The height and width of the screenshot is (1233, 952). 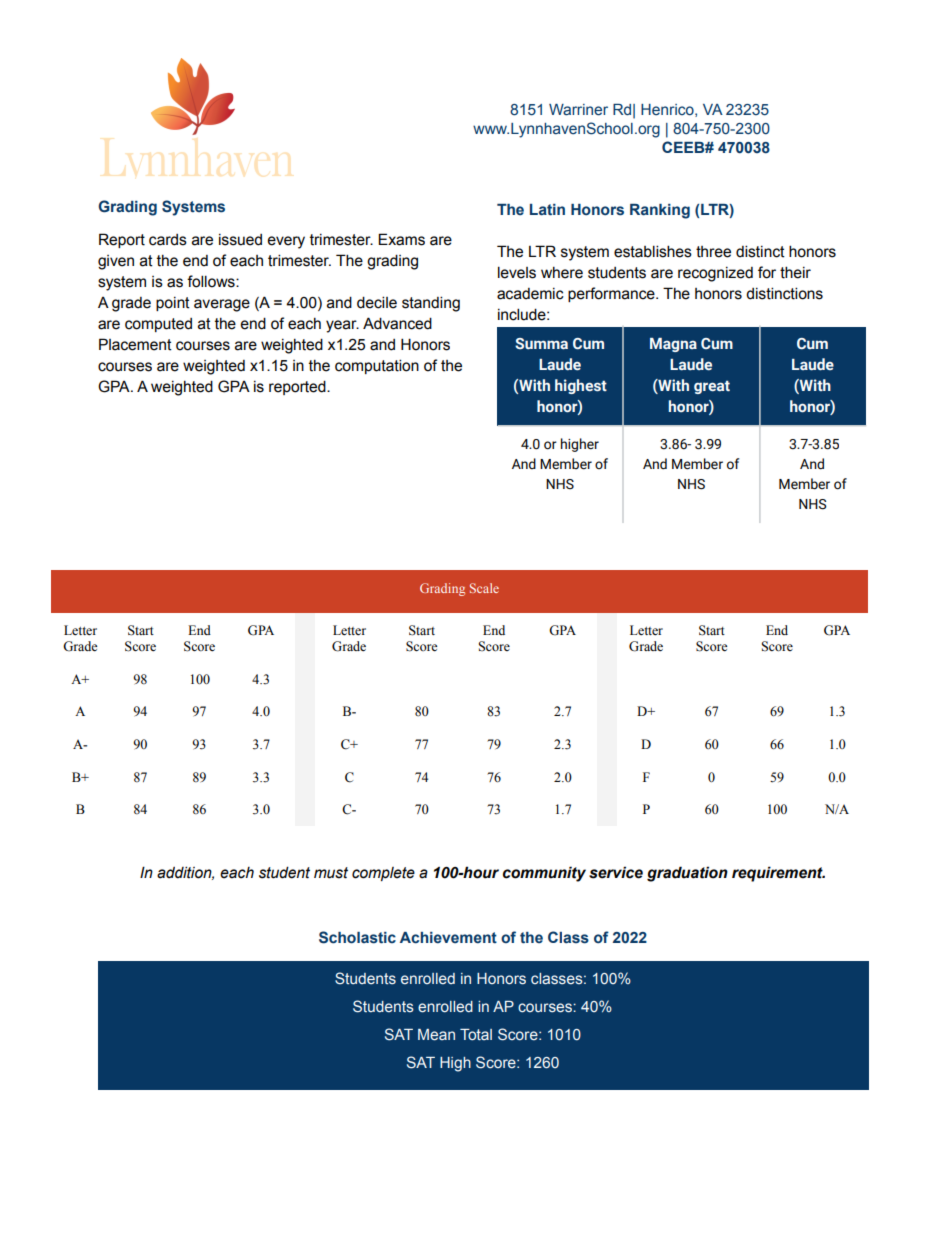 What do you see at coordinates (168, 240) in the screenshot?
I see `cards` at bounding box center [168, 240].
